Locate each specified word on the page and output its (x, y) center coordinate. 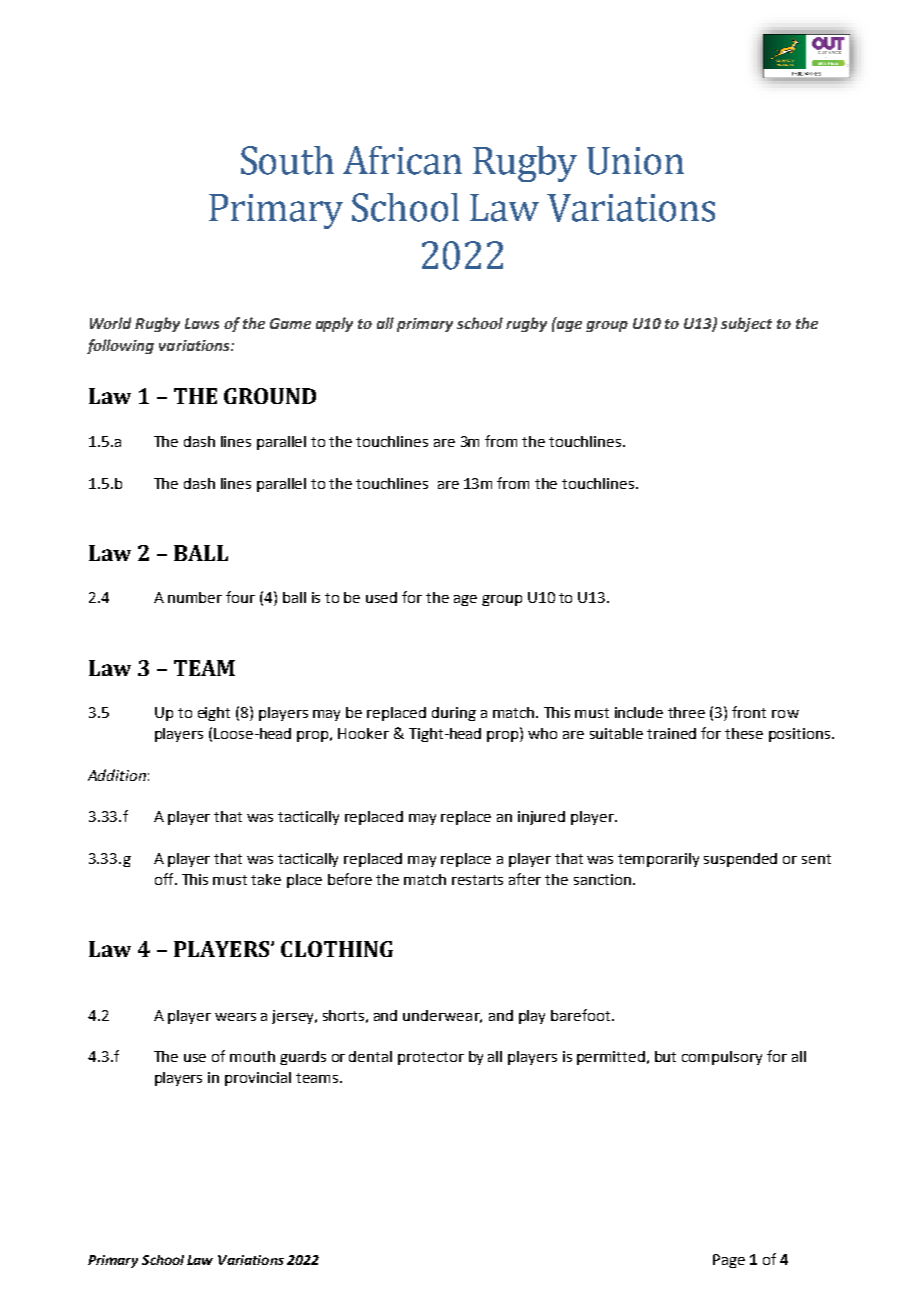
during (454, 714)
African (402, 160)
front (749, 712)
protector (431, 1058)
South (287, 160)
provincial (258, 1079)
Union (635, 161)
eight (214, 714)
